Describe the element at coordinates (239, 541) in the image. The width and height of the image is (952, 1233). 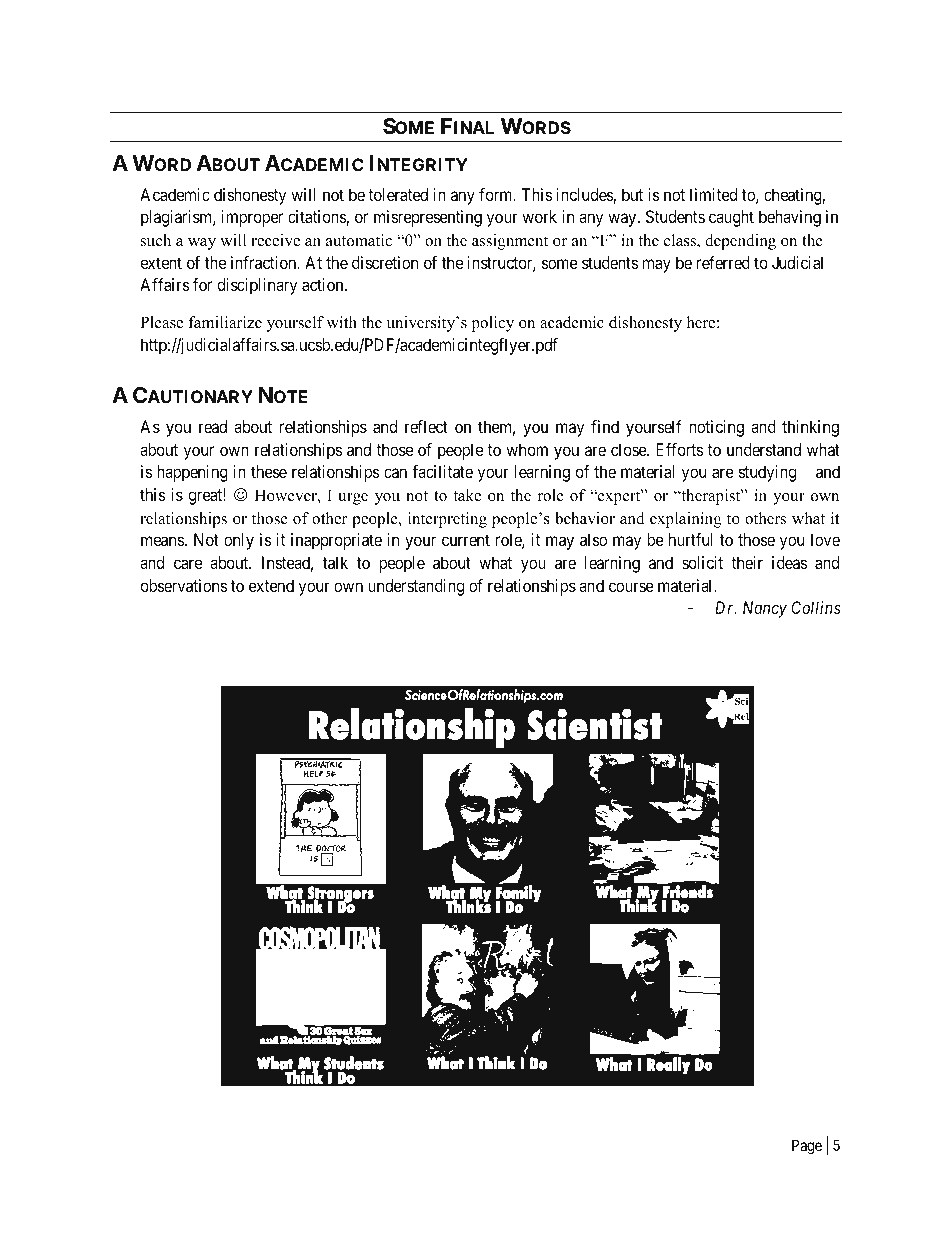
I see `only` at that location.
